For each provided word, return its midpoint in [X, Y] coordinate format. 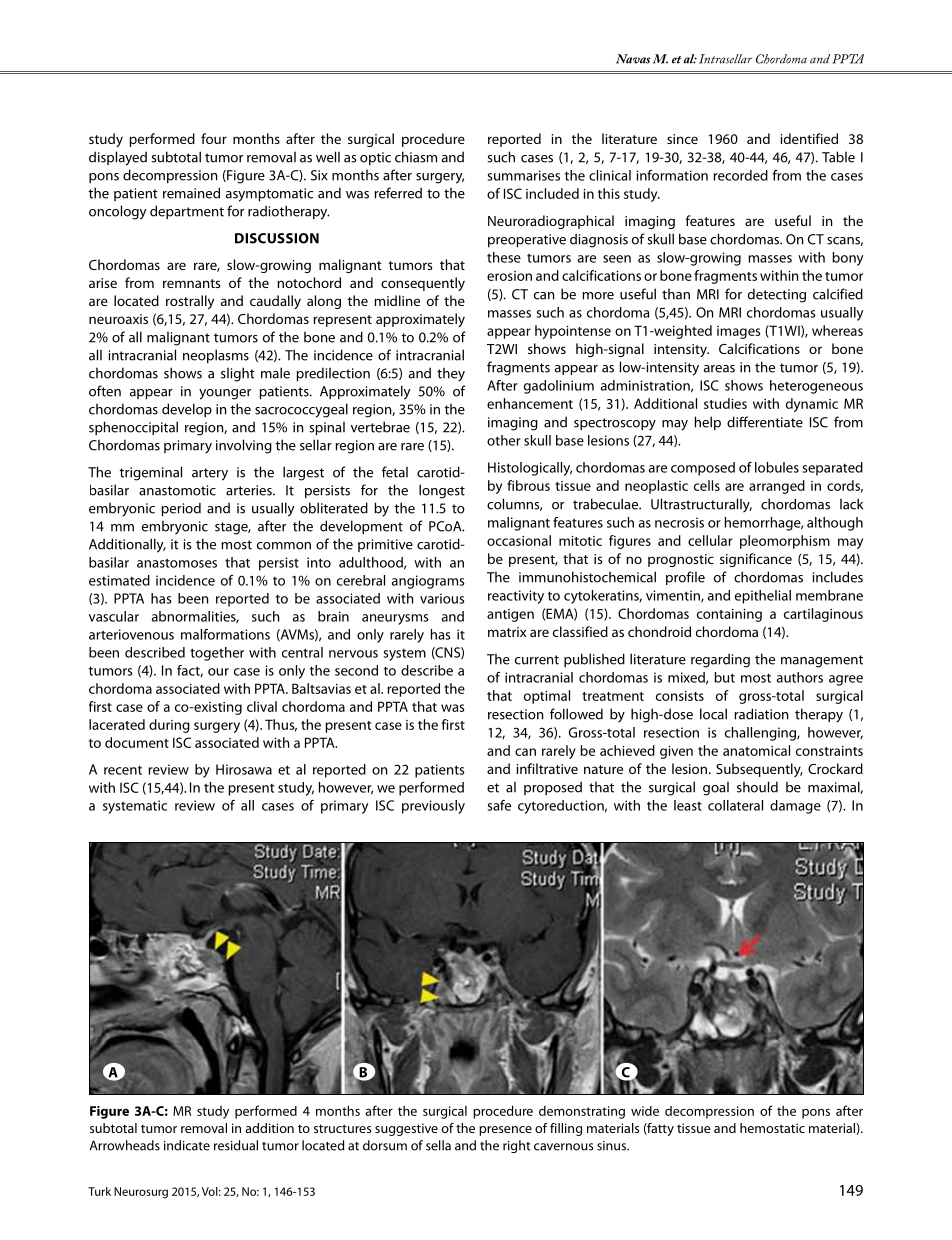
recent [123, 770]
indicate [187, 1145]
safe [499, 805]
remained [191, 193]
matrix [507, 632]
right [516, 1146]
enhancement [530, 403]
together [217, 654]
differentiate [765, 422]
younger [225, 394]
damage [795, 807]
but [724, 677]
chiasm [416, 157]
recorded [740, 175]
